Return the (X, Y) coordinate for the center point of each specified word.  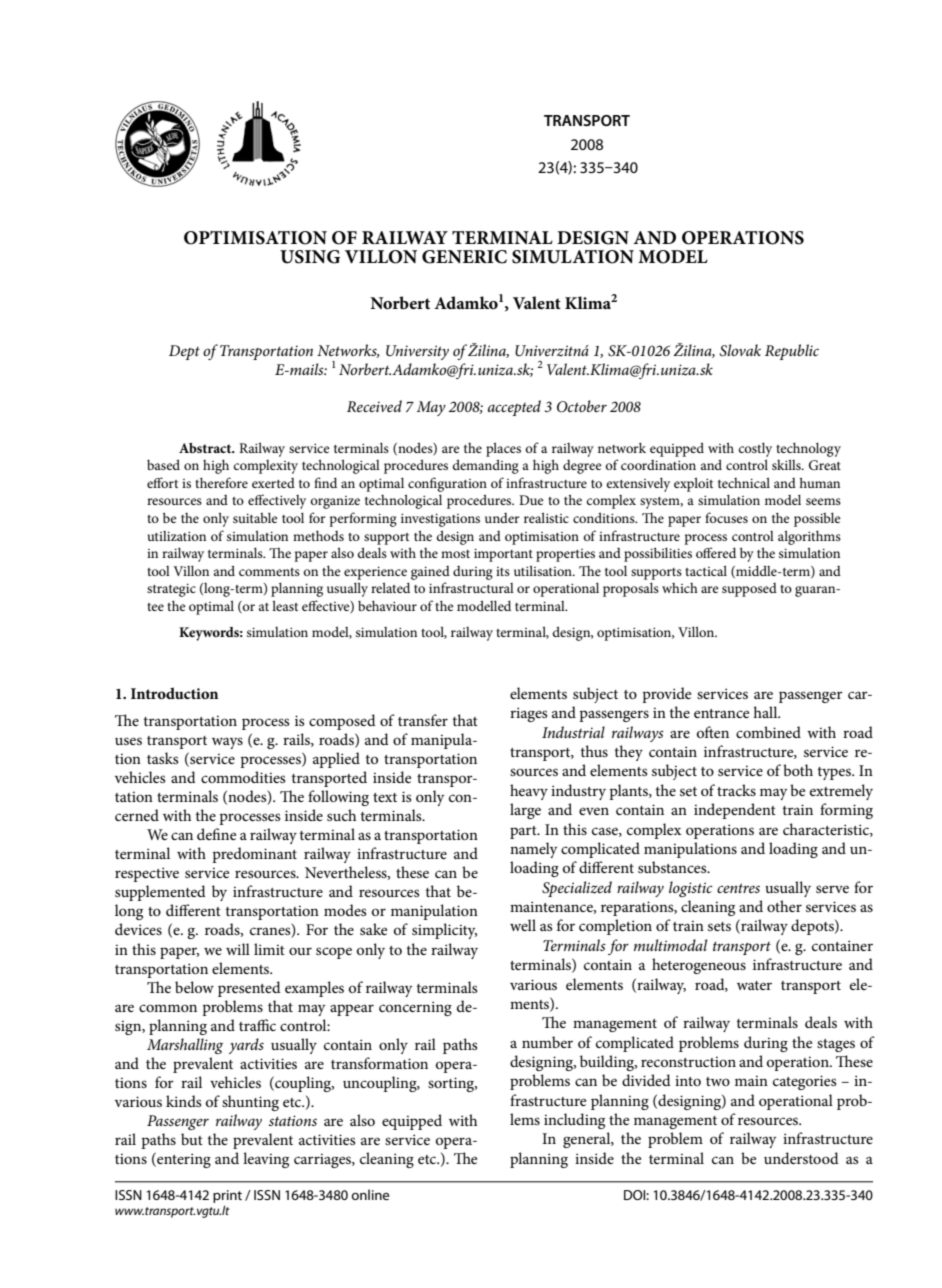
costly (755, 449)
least (285, 605)
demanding (486, 466)
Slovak (740, 350)
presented (249, 989)
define (216, 834)
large (525, 811)
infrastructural (471, 587)
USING (310, 257)
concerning (415, 1008)
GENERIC (464, 257)
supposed (749, 590)
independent (735, 811)
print (227, 1196)
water (754, 985)
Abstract (206, 448)
